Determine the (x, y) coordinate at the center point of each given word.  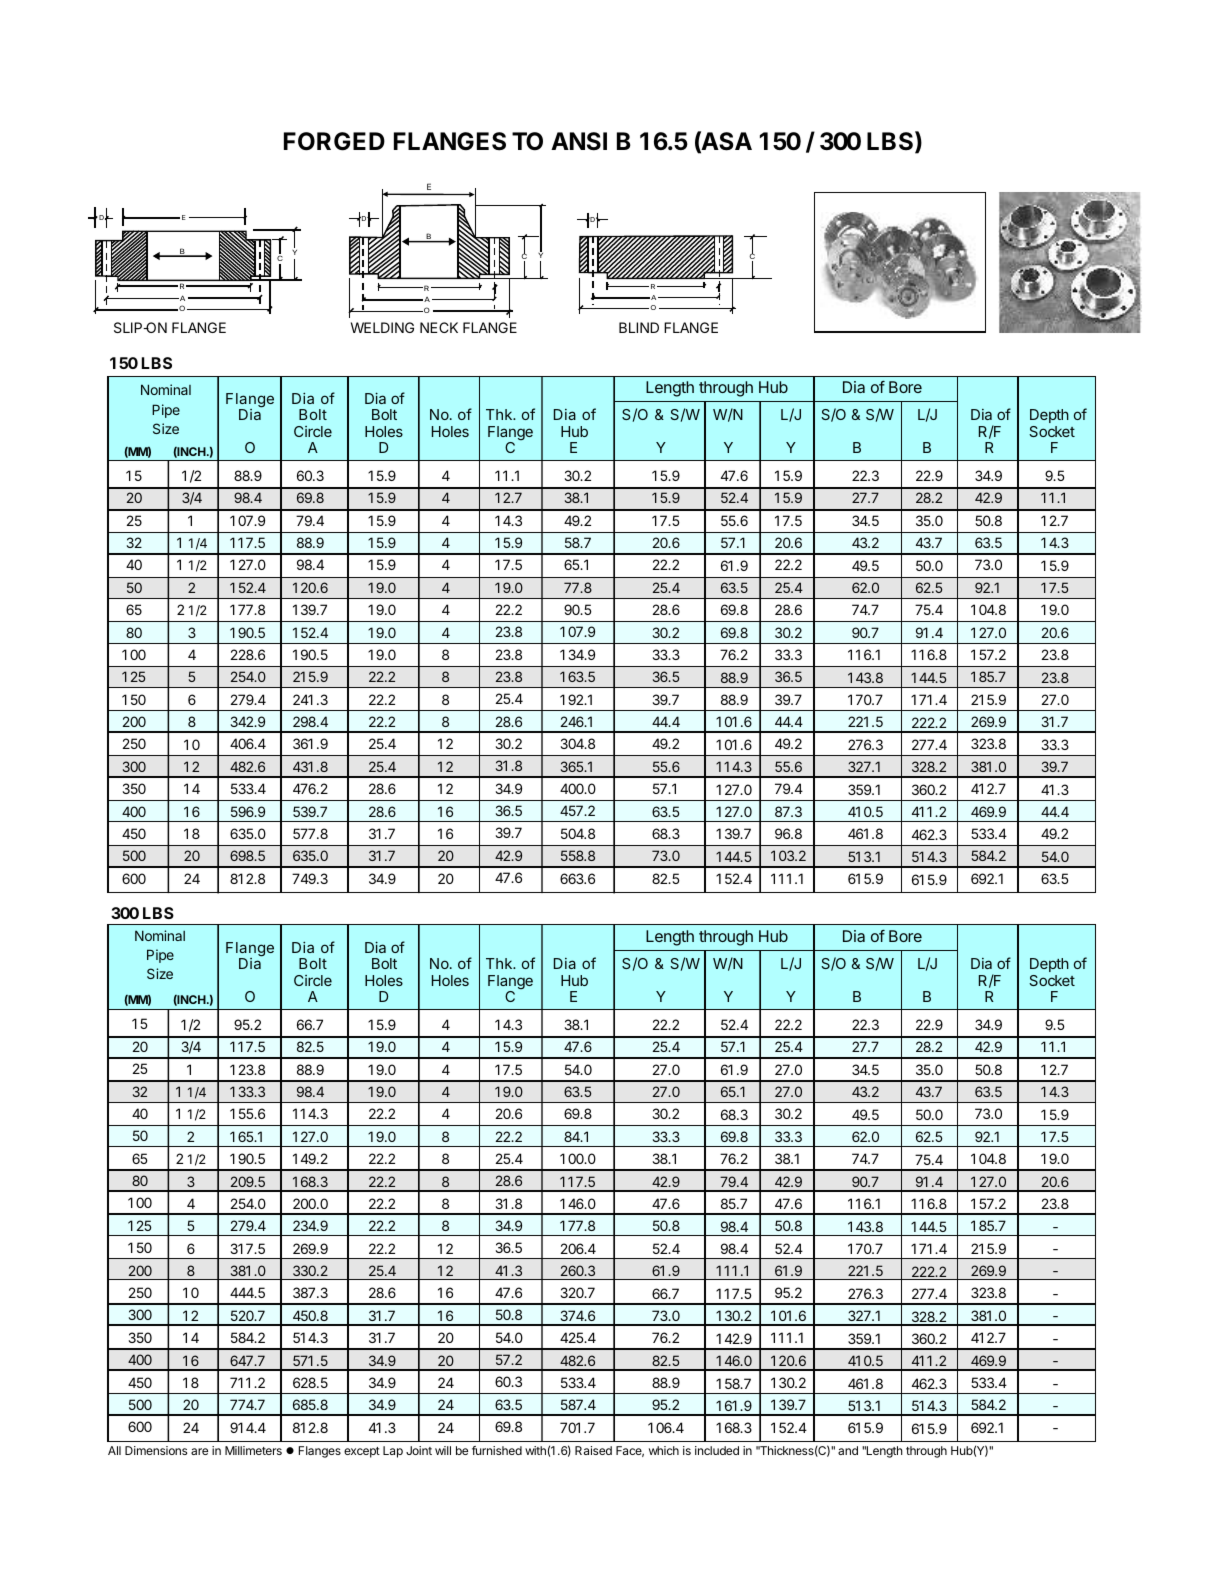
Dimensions (156, 1450)
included (717, 1450)
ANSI (579, 141)
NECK (439, 327)
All (114, 1450)
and (848, 1450)
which (664, 1450)
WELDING (382, 327)
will (443, 1450)
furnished (497, 1450)
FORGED (334, 141)
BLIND (639, 327)
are (199, 1451)
